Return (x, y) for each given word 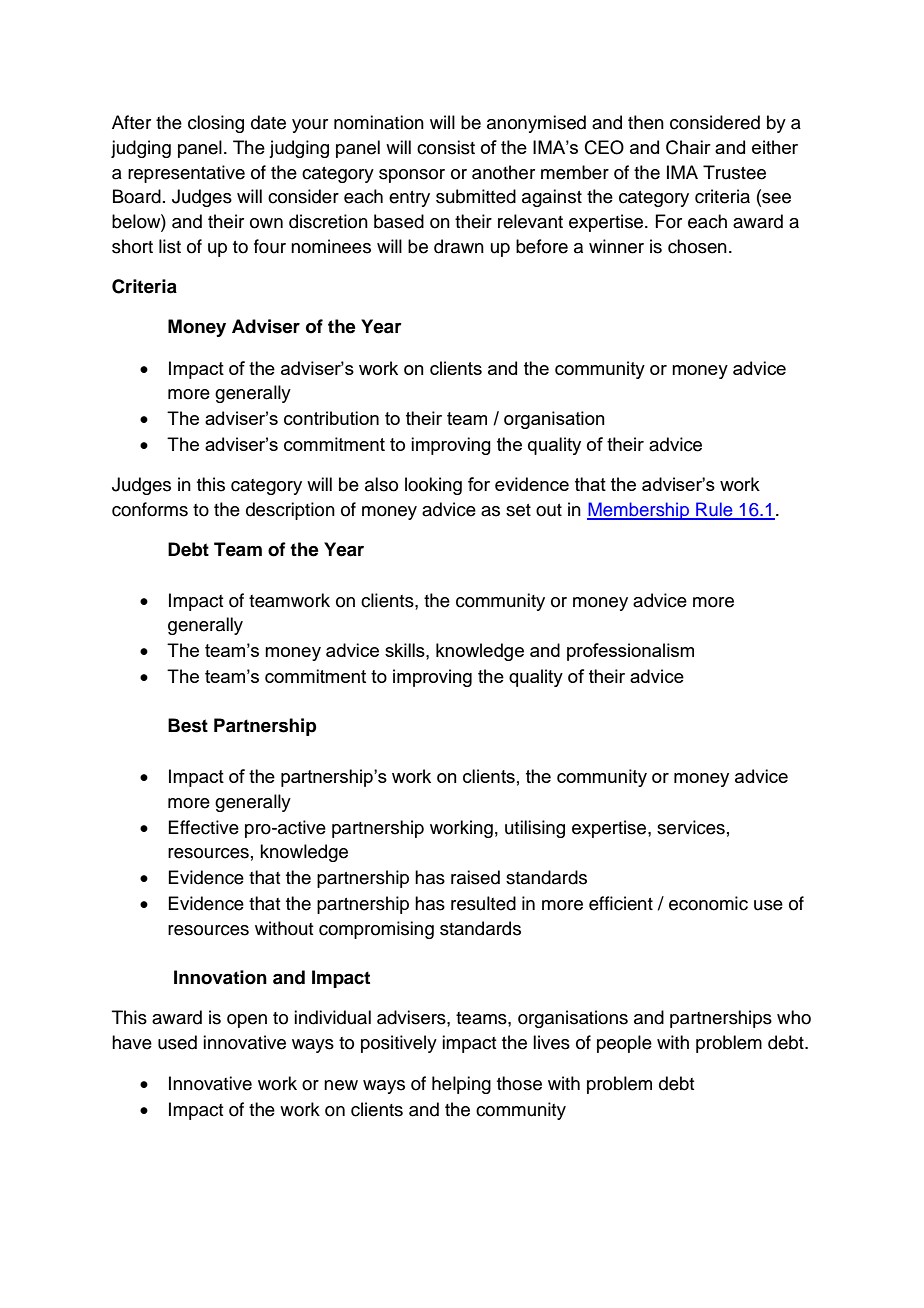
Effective (203, 827)
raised (475, 877)
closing (216, 124)
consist (446, 147)
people (624, 1044)
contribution (331, 418)
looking (433, 486)
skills (406, 650)
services (691, 827)
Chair (688, 147)
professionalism (630, 652)
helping (461, 1085)
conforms (150, 509)
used (177, 1042)
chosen (697, 246)
